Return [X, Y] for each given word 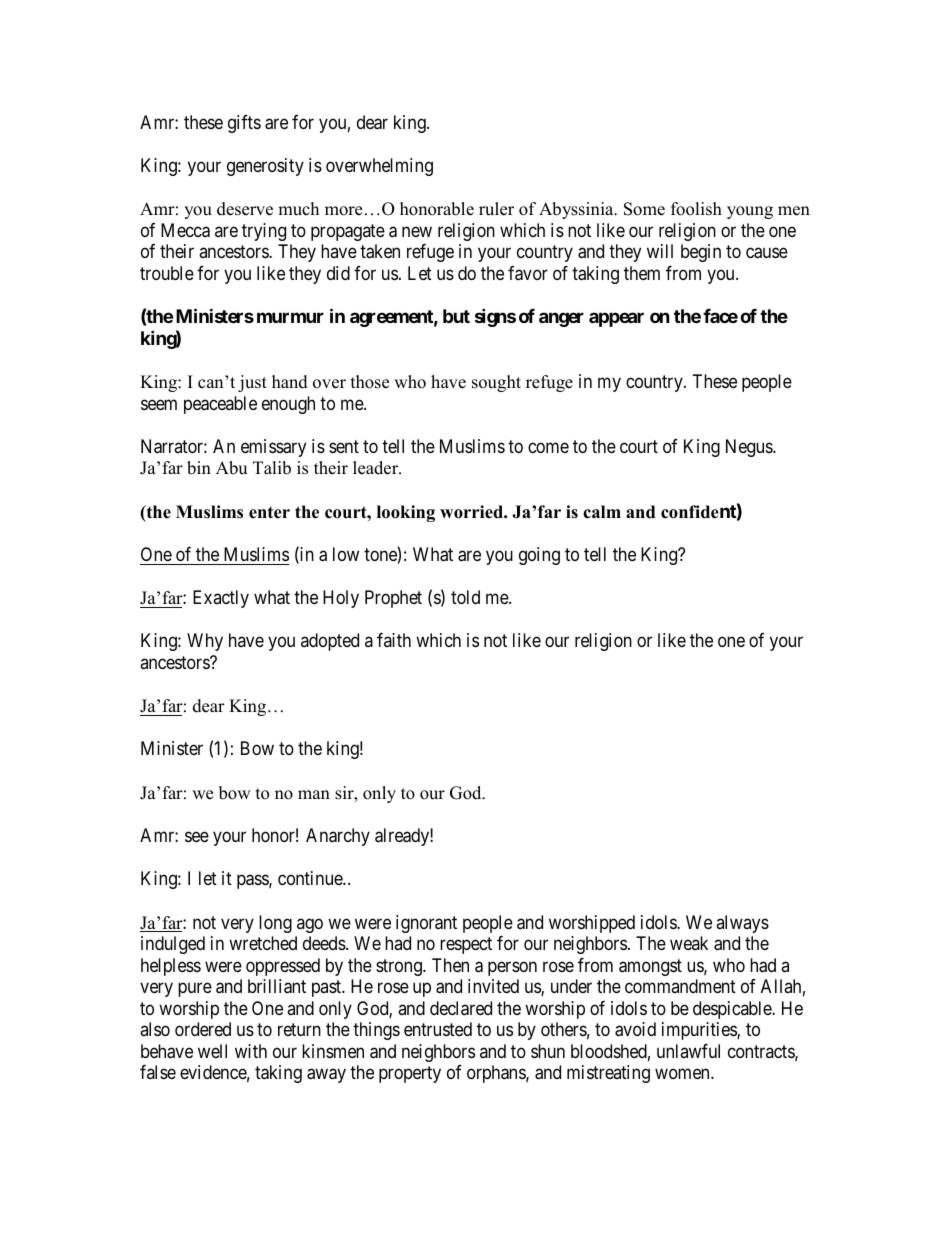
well [212, 1051]
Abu [231, 468]
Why [205, 642]
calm [602, 512]
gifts [244, 124]
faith [394, 640]
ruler [496, 209]
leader [377, 468]
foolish [696, 209]
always [742, 924]
